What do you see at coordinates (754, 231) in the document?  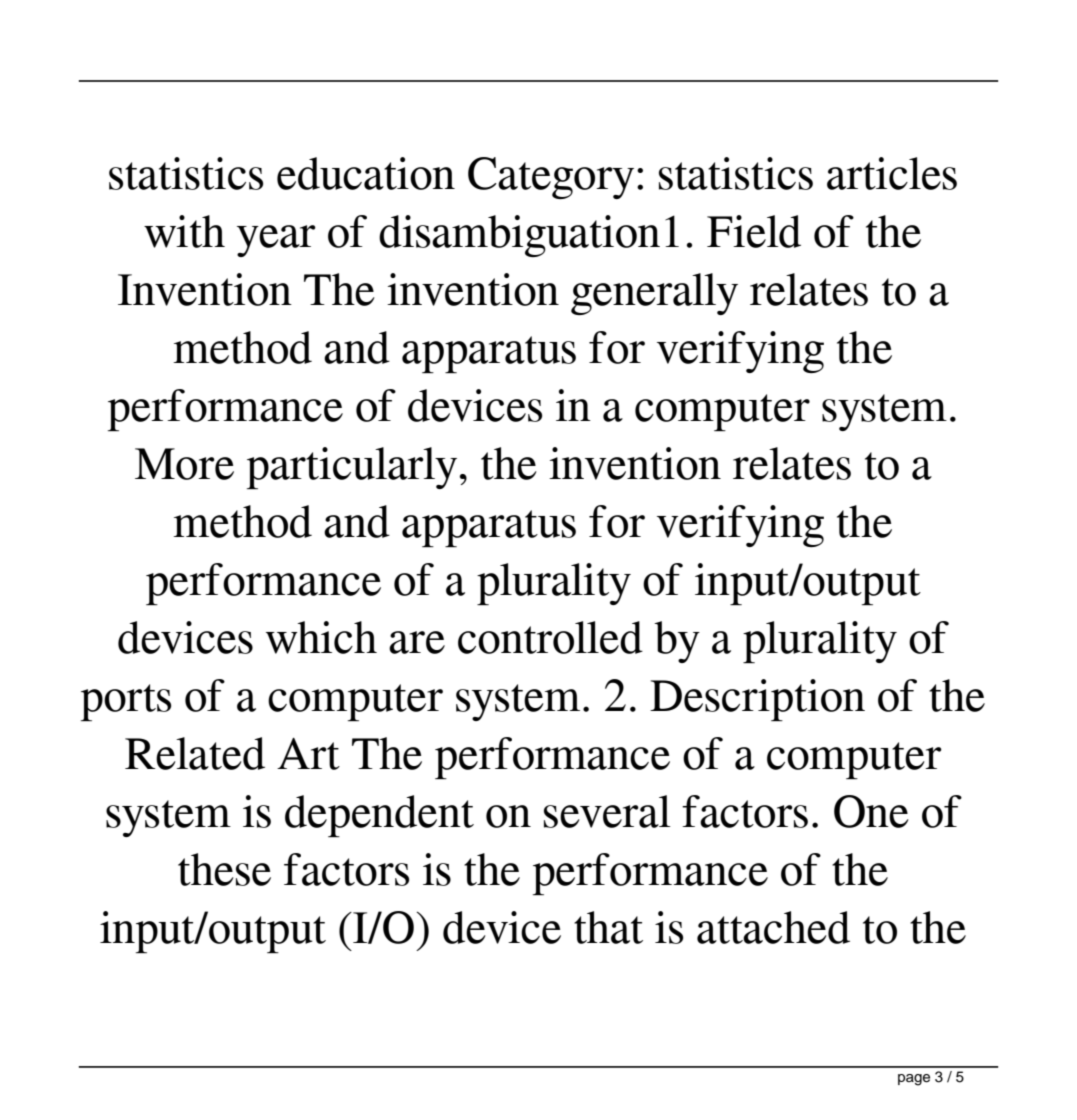 I see `Field` at bounding box center [754, 231].
